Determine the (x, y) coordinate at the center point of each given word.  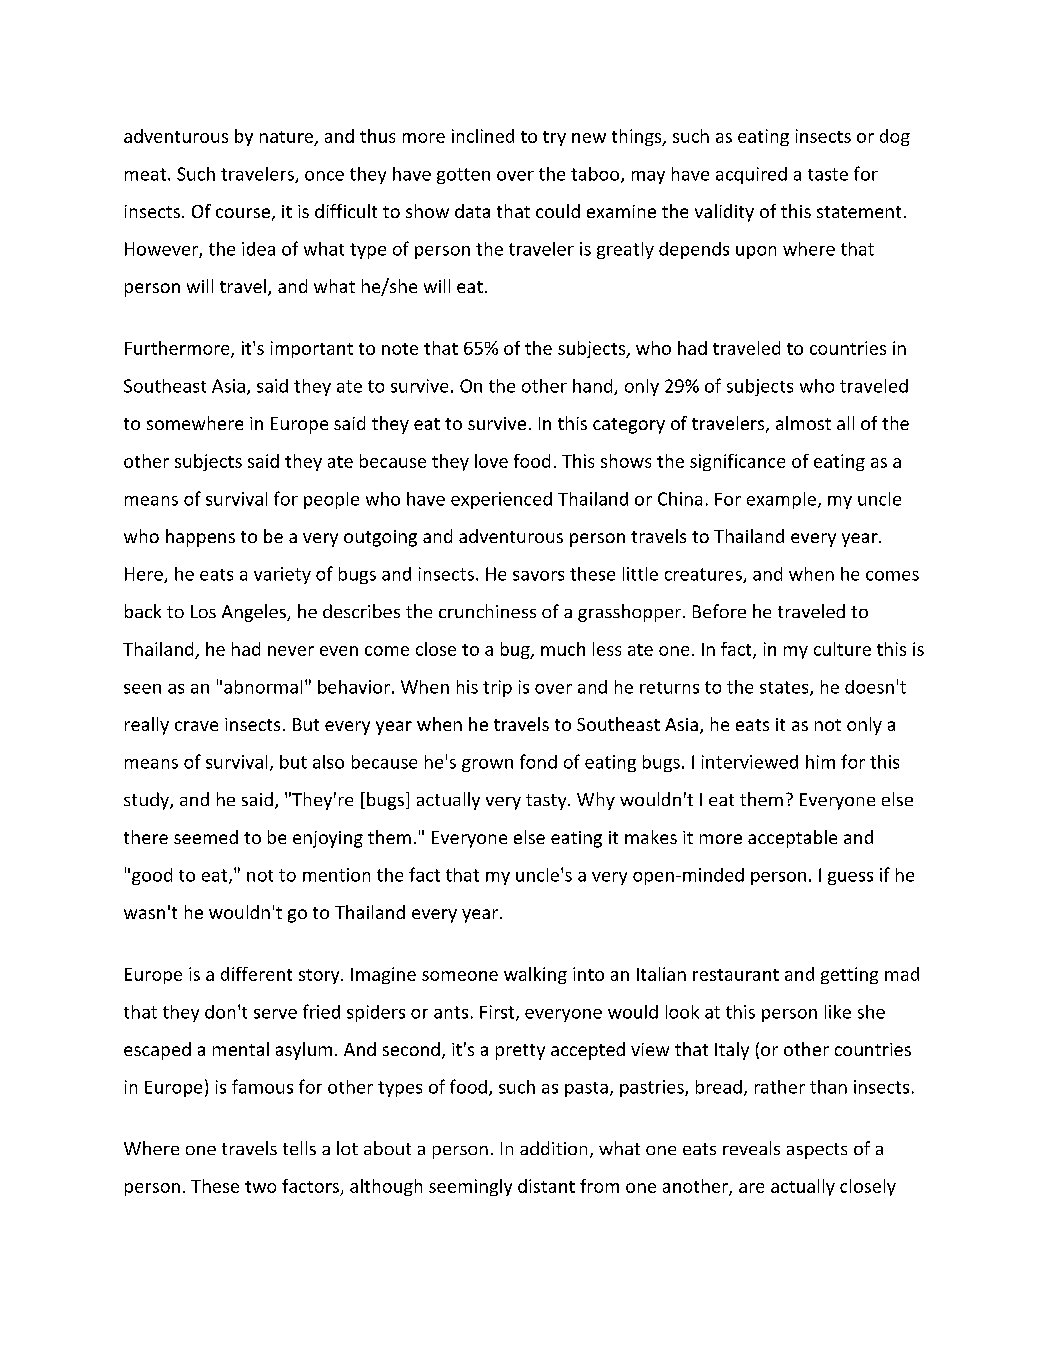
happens (200, 538)
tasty (547, 802)
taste (828, 174)
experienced (501, 500)
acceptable (792, 839)
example (781, 500)
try (554, 138)
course (243, 213)
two (260, 1187)
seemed (206, 837)
